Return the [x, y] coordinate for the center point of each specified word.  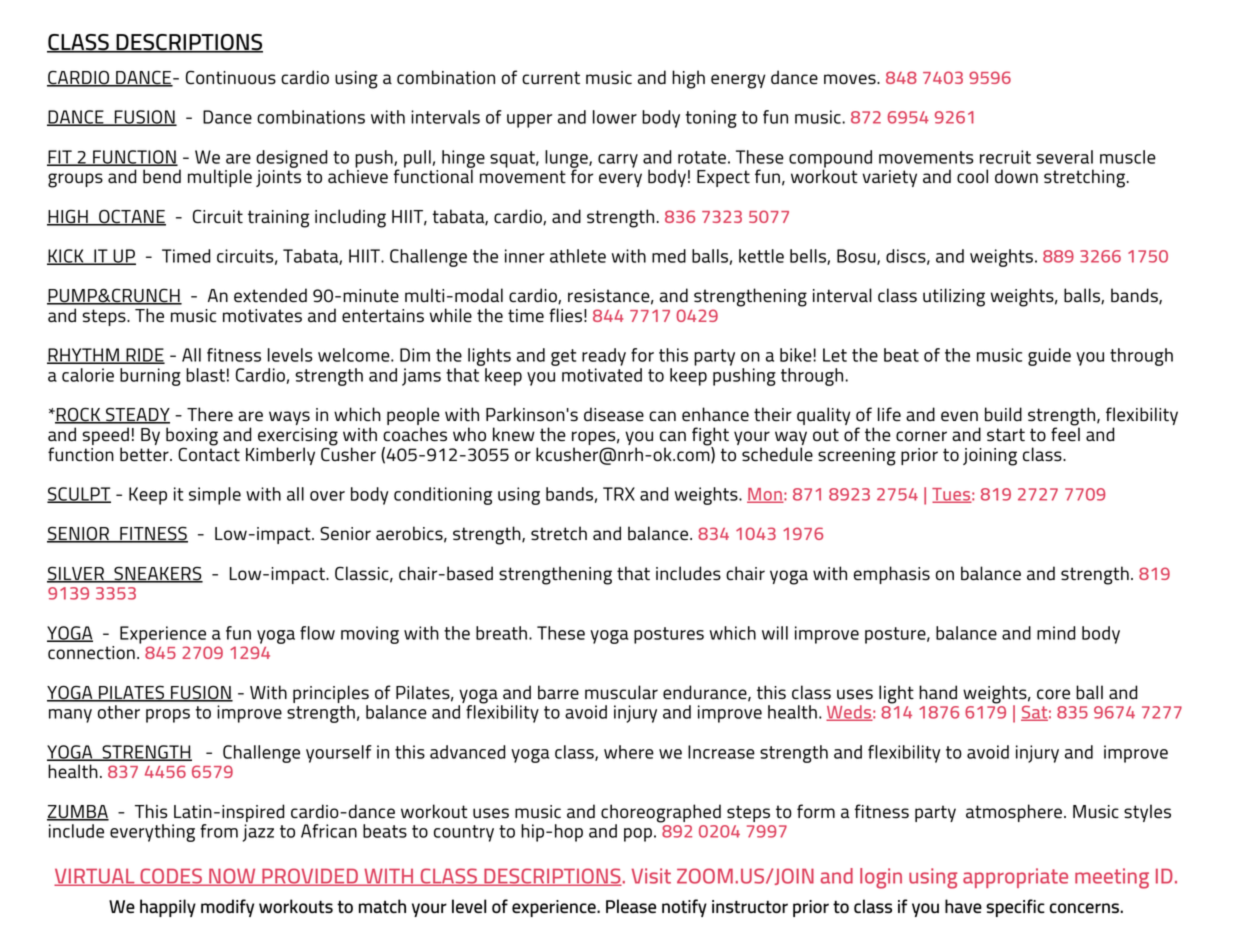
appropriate [1015, 878]
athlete [578, 256]
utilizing [954, 297]
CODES [171, 877]
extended [270, 295]
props [168, 716]
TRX [619, 494]
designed [292, 159]
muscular [621, 692]
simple [215, 496]
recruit [1005, 157]
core [1053, 694]
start [1006, 435]
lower [615, 117]
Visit [651, 876]
